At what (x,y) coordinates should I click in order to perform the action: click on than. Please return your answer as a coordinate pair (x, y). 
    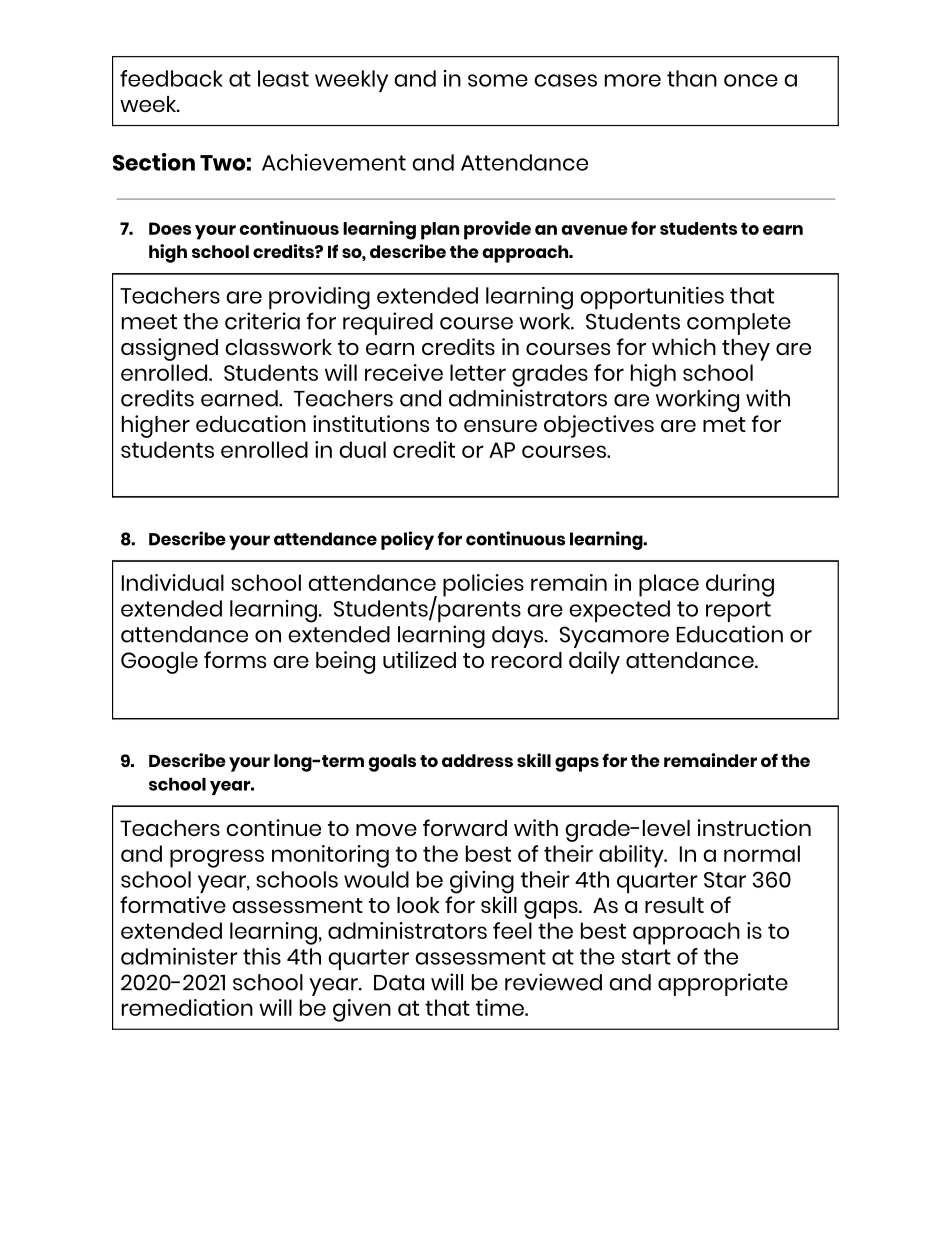
    Looking at the image, I should click on (692, 78).
